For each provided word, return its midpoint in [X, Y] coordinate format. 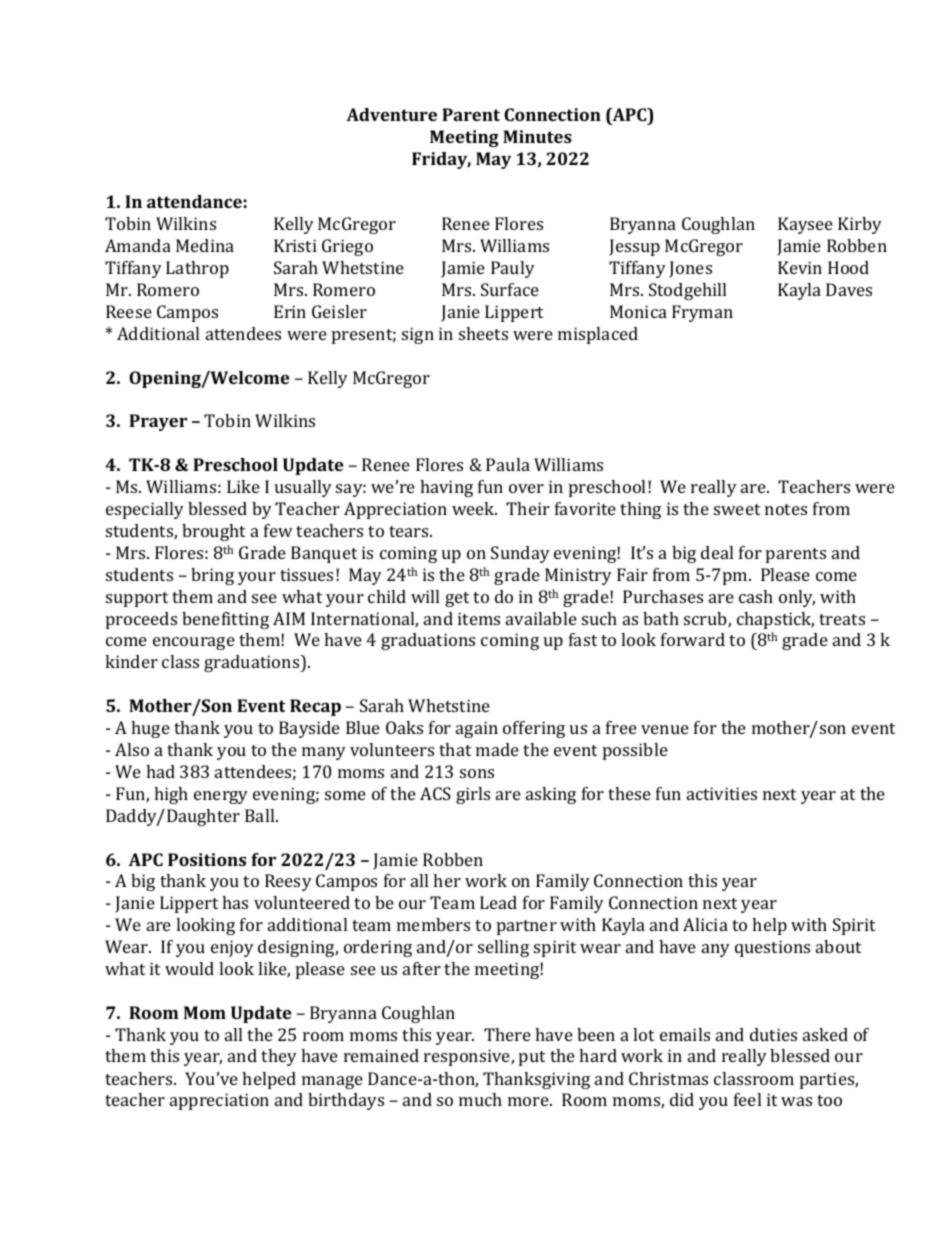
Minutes [537, 136]
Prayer [158, 422]
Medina [205, 245]
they [279, 1057]
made [497, 749]
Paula [508, 464]
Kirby [860, 225]
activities [722, 793]
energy [221, 797]
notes [786, 509]
